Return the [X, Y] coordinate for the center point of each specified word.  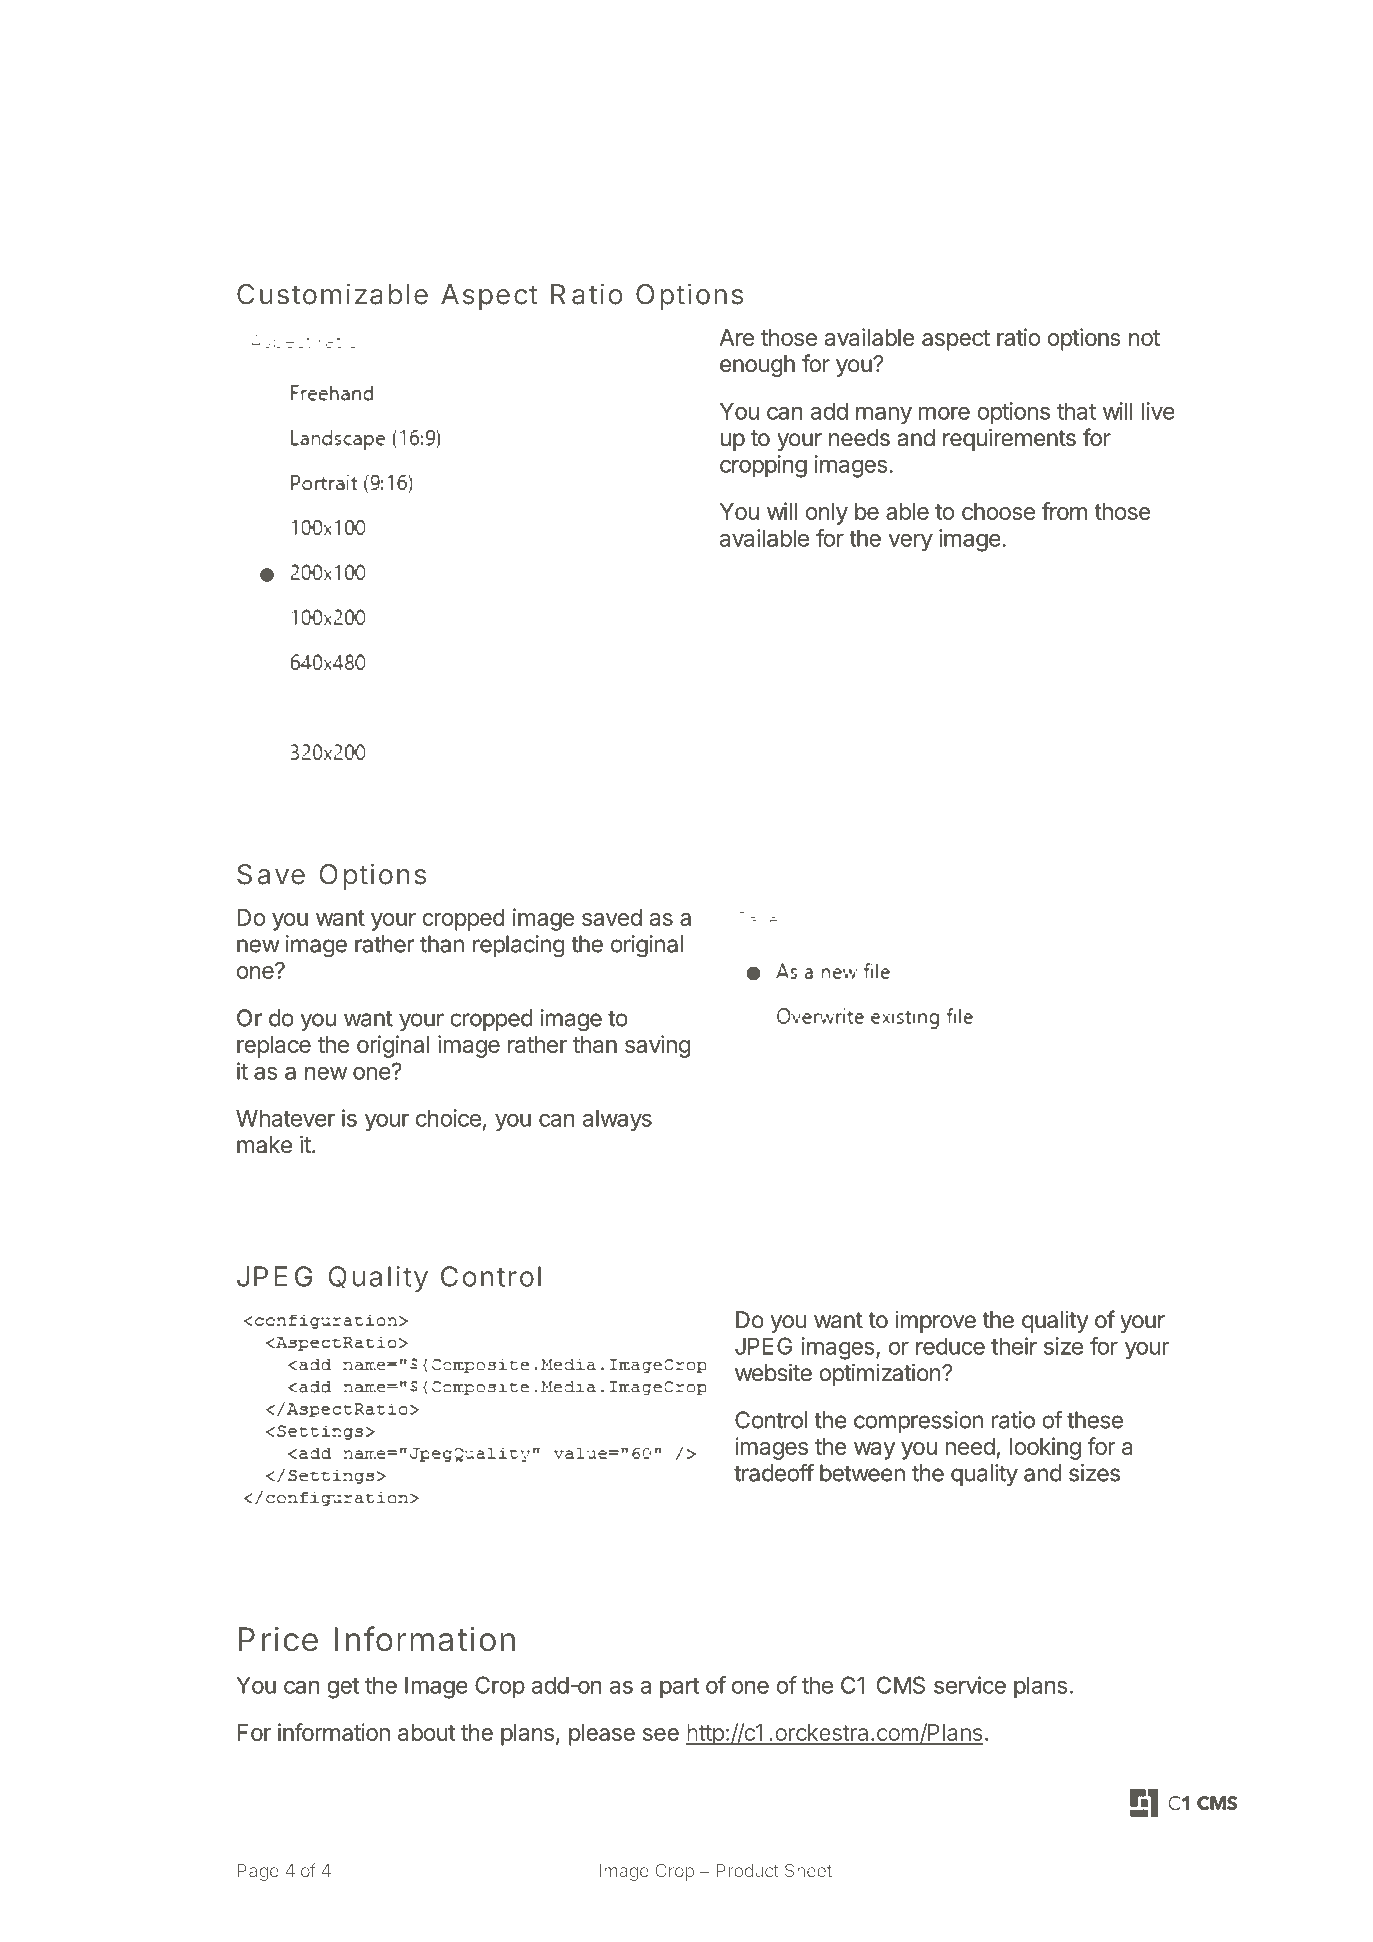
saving [657, 1046]
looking [1045, 1448]
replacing [519, 946]
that [1076, 411]
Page [258, 1872]
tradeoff [774, 1472]
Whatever [285, 1118]
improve [936, 1322]
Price [278, 1639]
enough [757, 366]
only [827, 514]
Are [736, 337]
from [1064, 511]
